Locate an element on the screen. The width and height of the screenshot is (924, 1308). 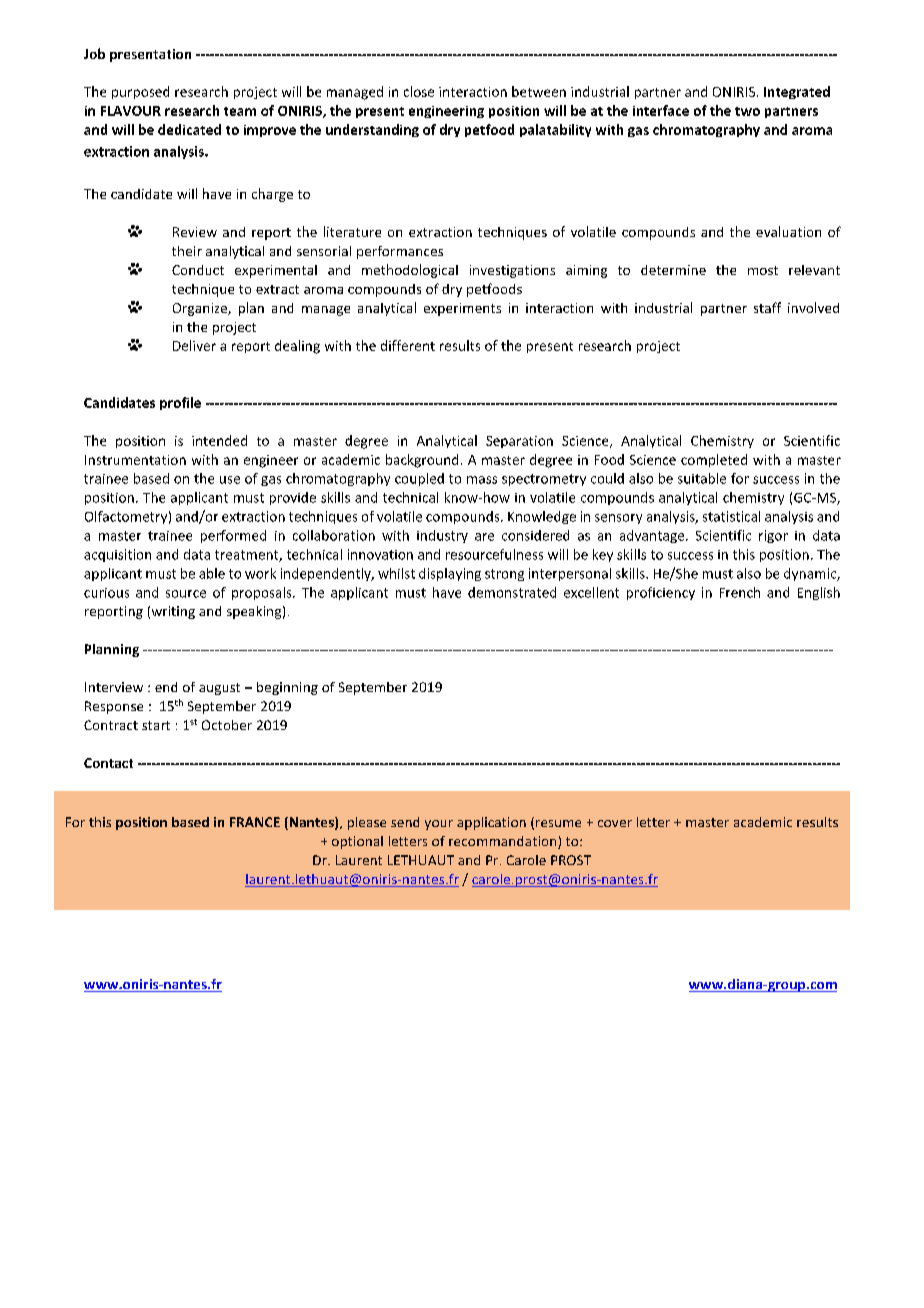
completed is located at coordinates (714, 460).
